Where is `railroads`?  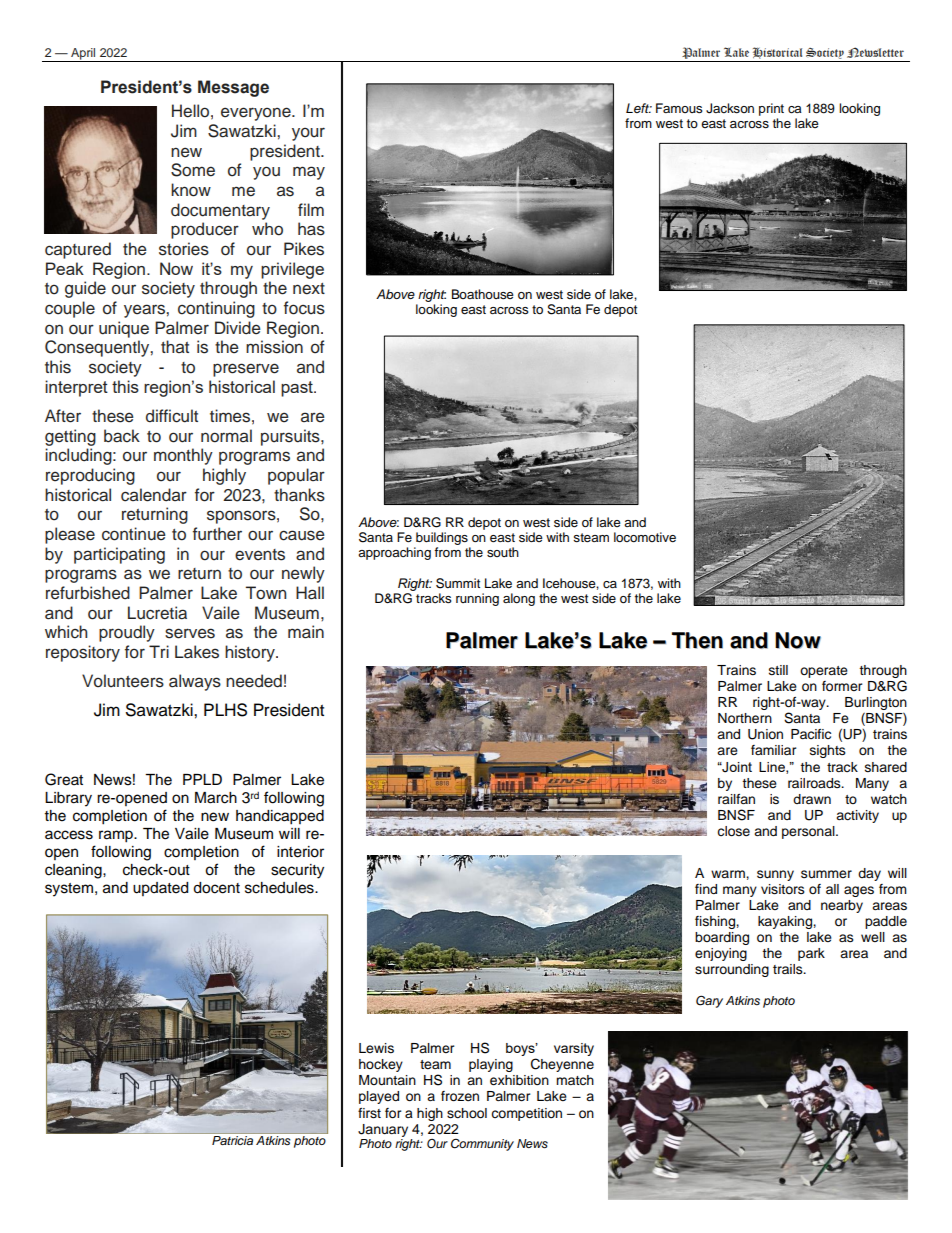 railroads is located at coordinates (815, 783).
